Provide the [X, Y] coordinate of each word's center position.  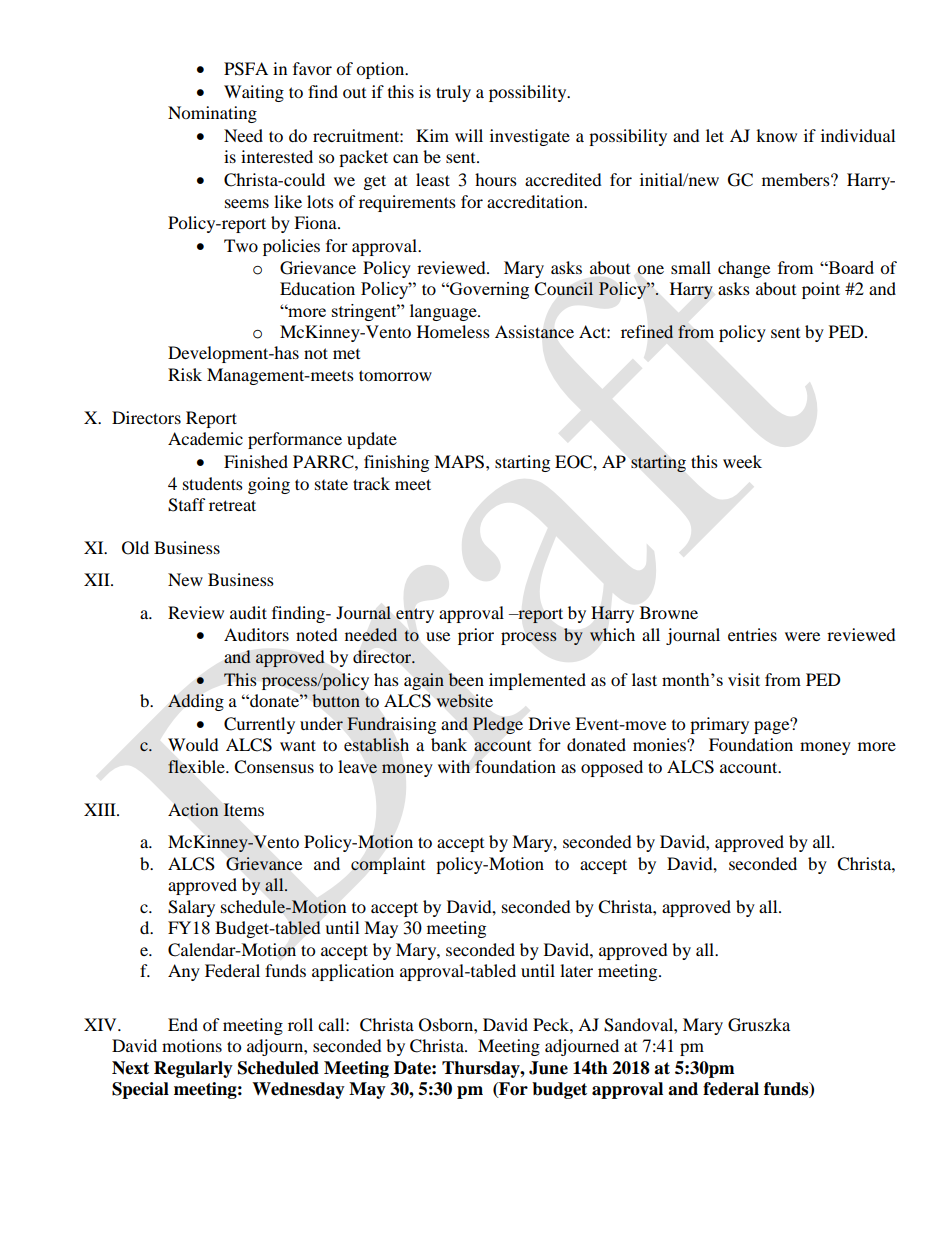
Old [135, 548]
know [776, 135]
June [548, 1068]
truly [453, 93]
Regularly [193, 1069]
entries [752, 634]
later [576, 970]
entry [415, 615]
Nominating [212, 114]
